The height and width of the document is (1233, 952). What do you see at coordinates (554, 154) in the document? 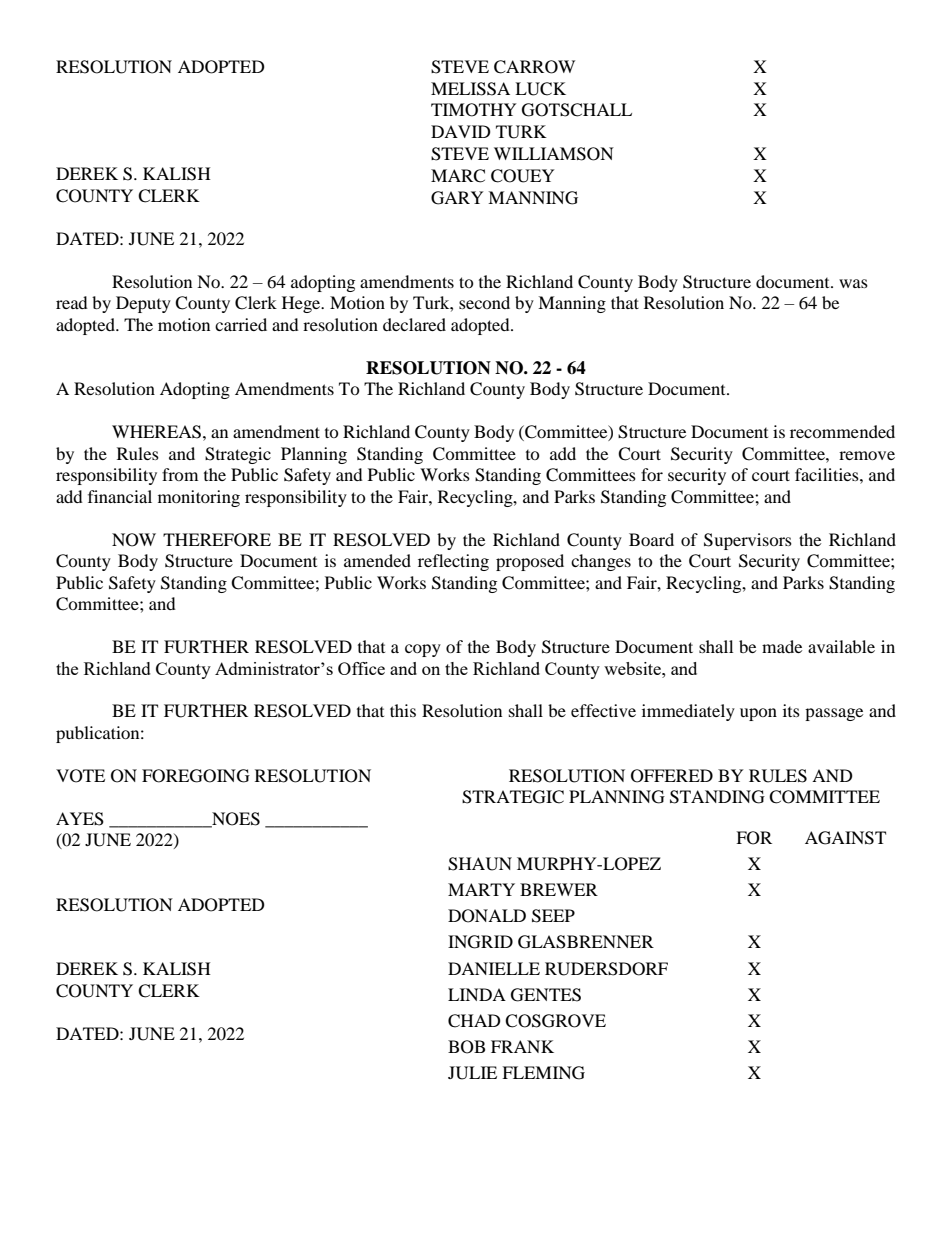
I see `WILLIAMSON` at bounding box center [554, 154].
